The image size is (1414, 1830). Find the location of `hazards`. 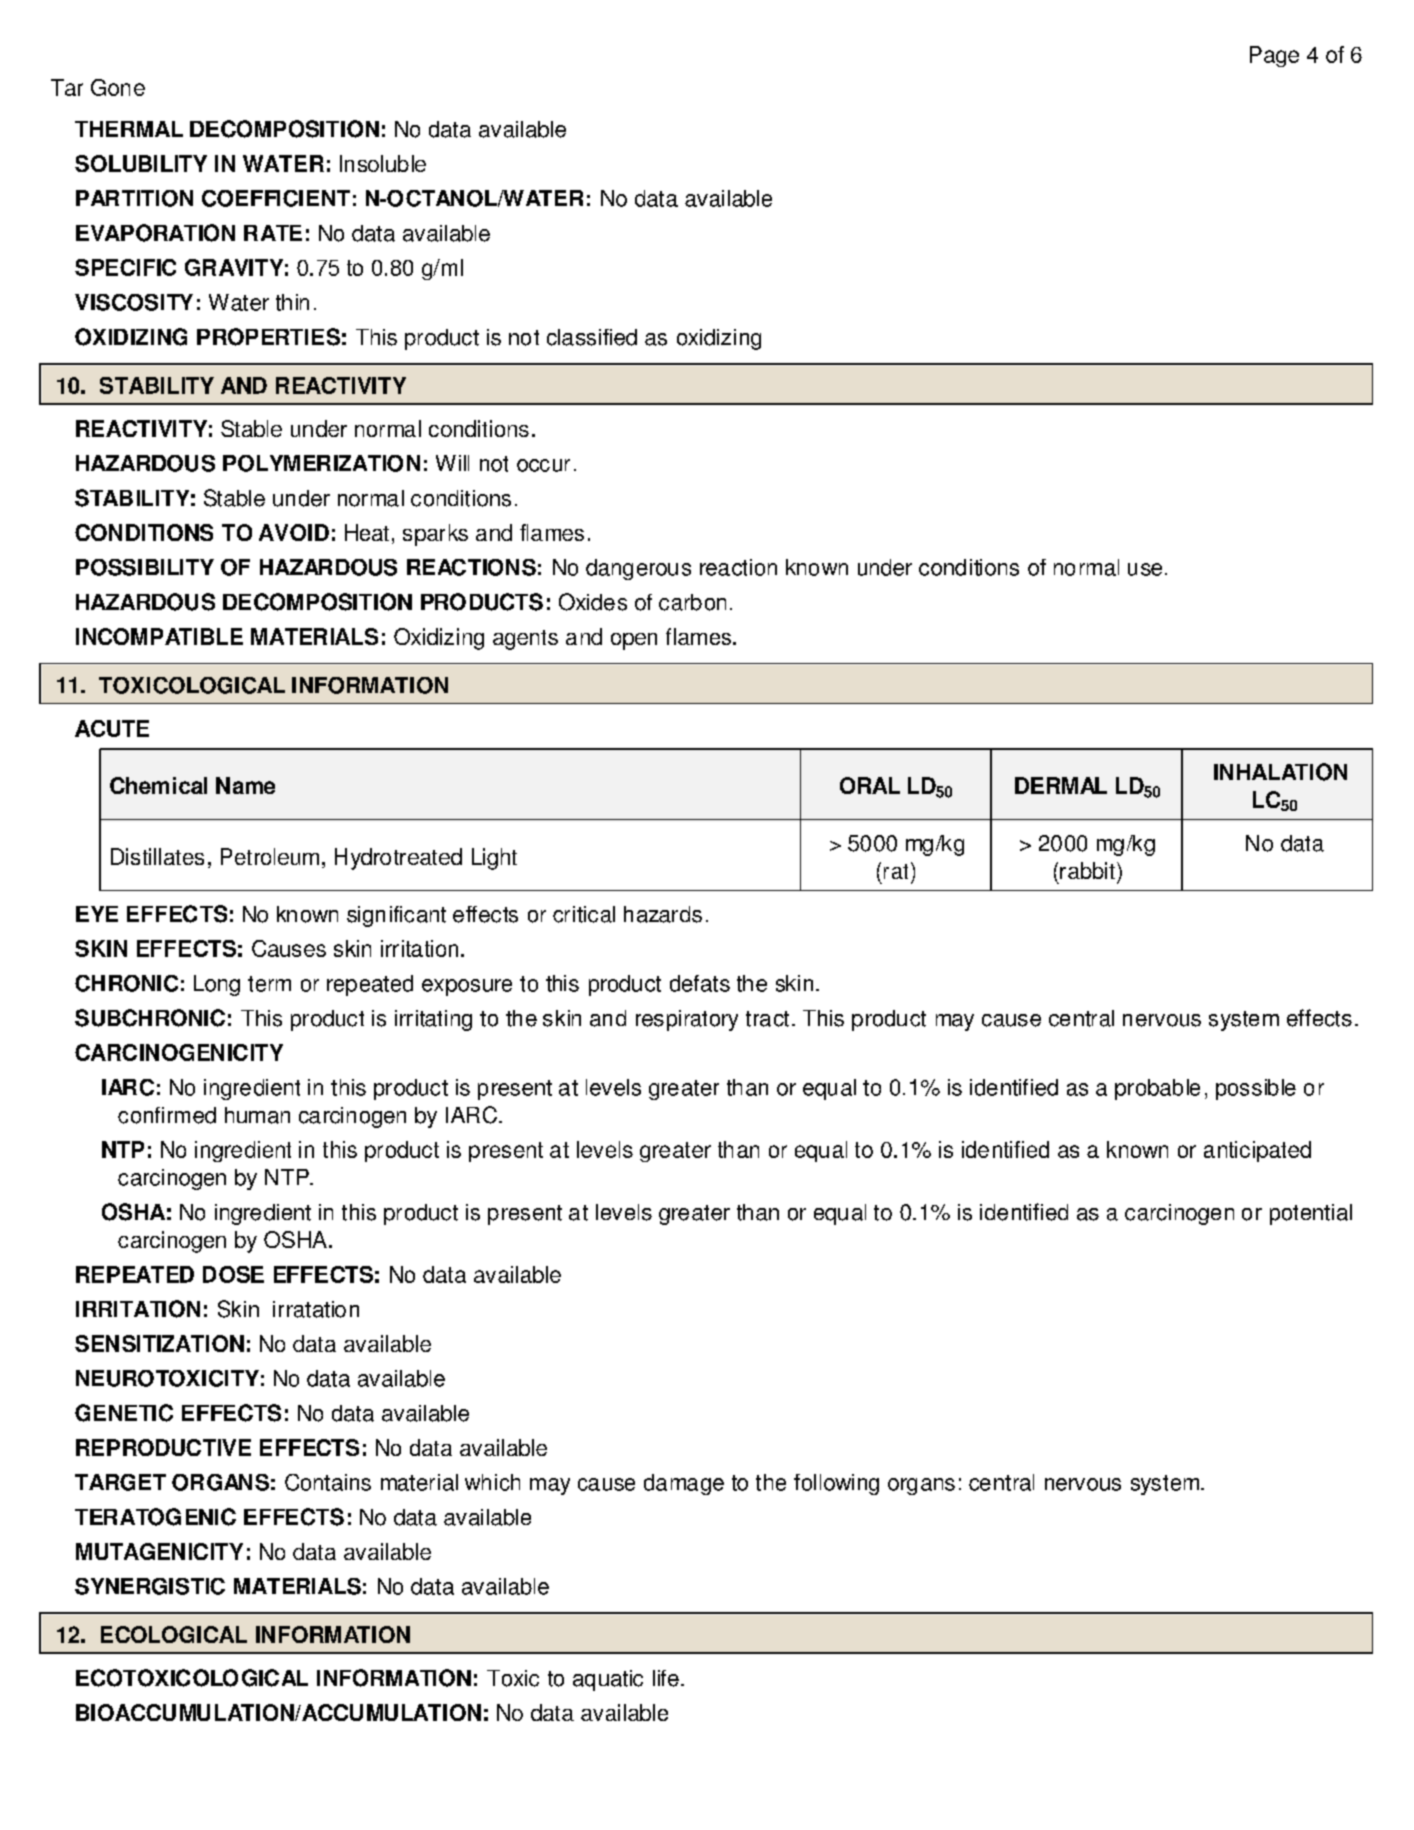

hazards is located at coordinates (663, 914).
